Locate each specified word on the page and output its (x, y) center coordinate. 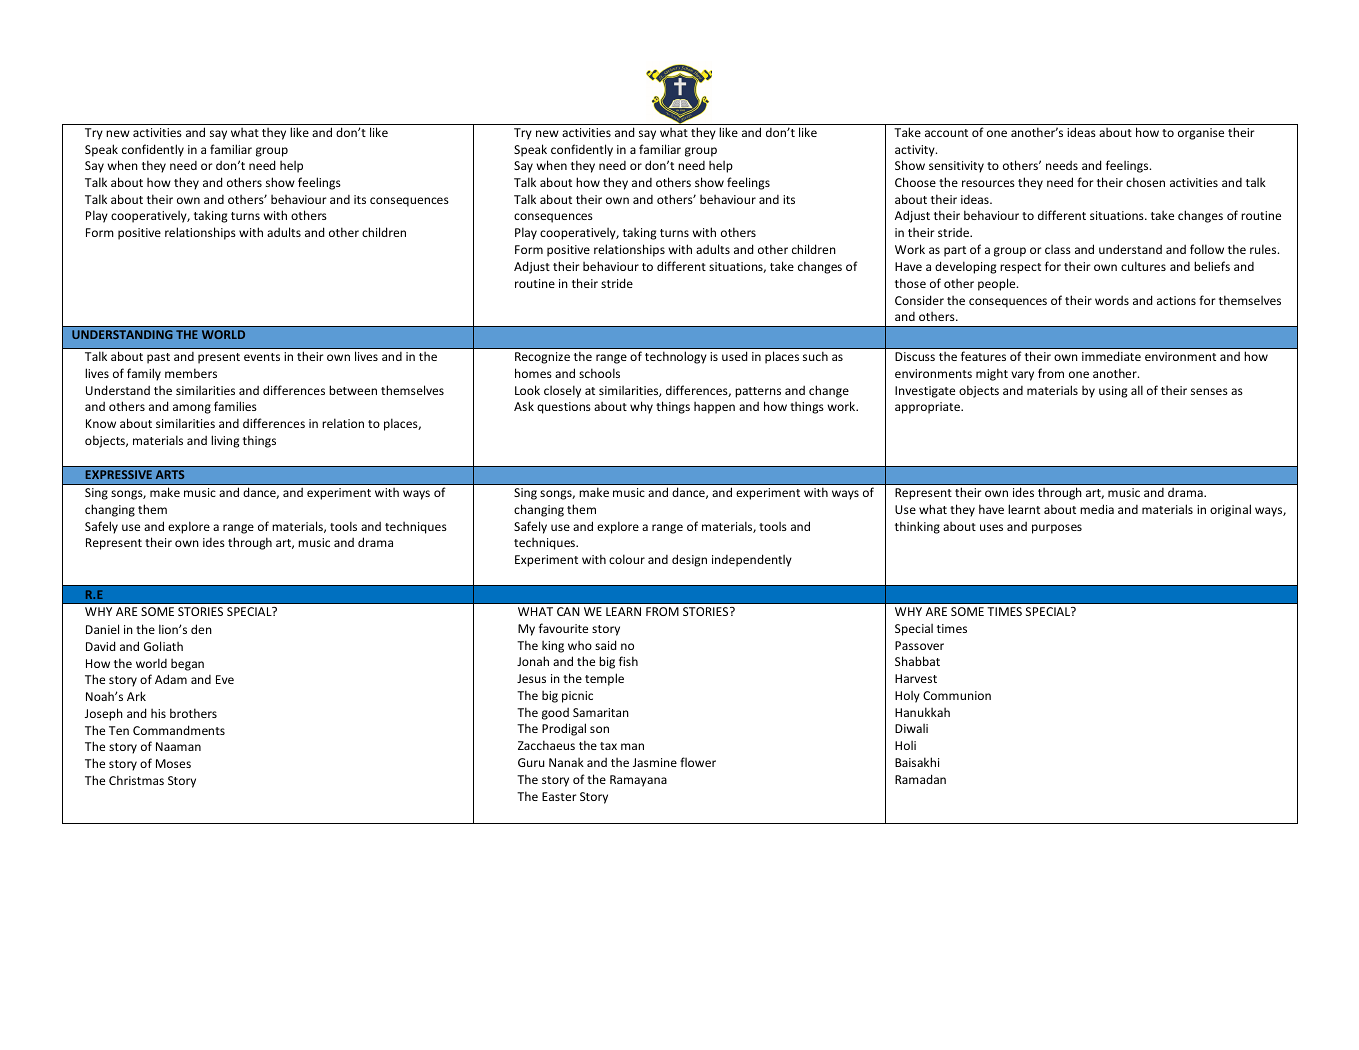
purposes (1057, 529)
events (262, 357)
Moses (173, 763)
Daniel (102, 629)
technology (676, 357)
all (1137, 390)
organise (1201, 134)
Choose (915, 182)
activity (916, 151)
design (689, 560)
